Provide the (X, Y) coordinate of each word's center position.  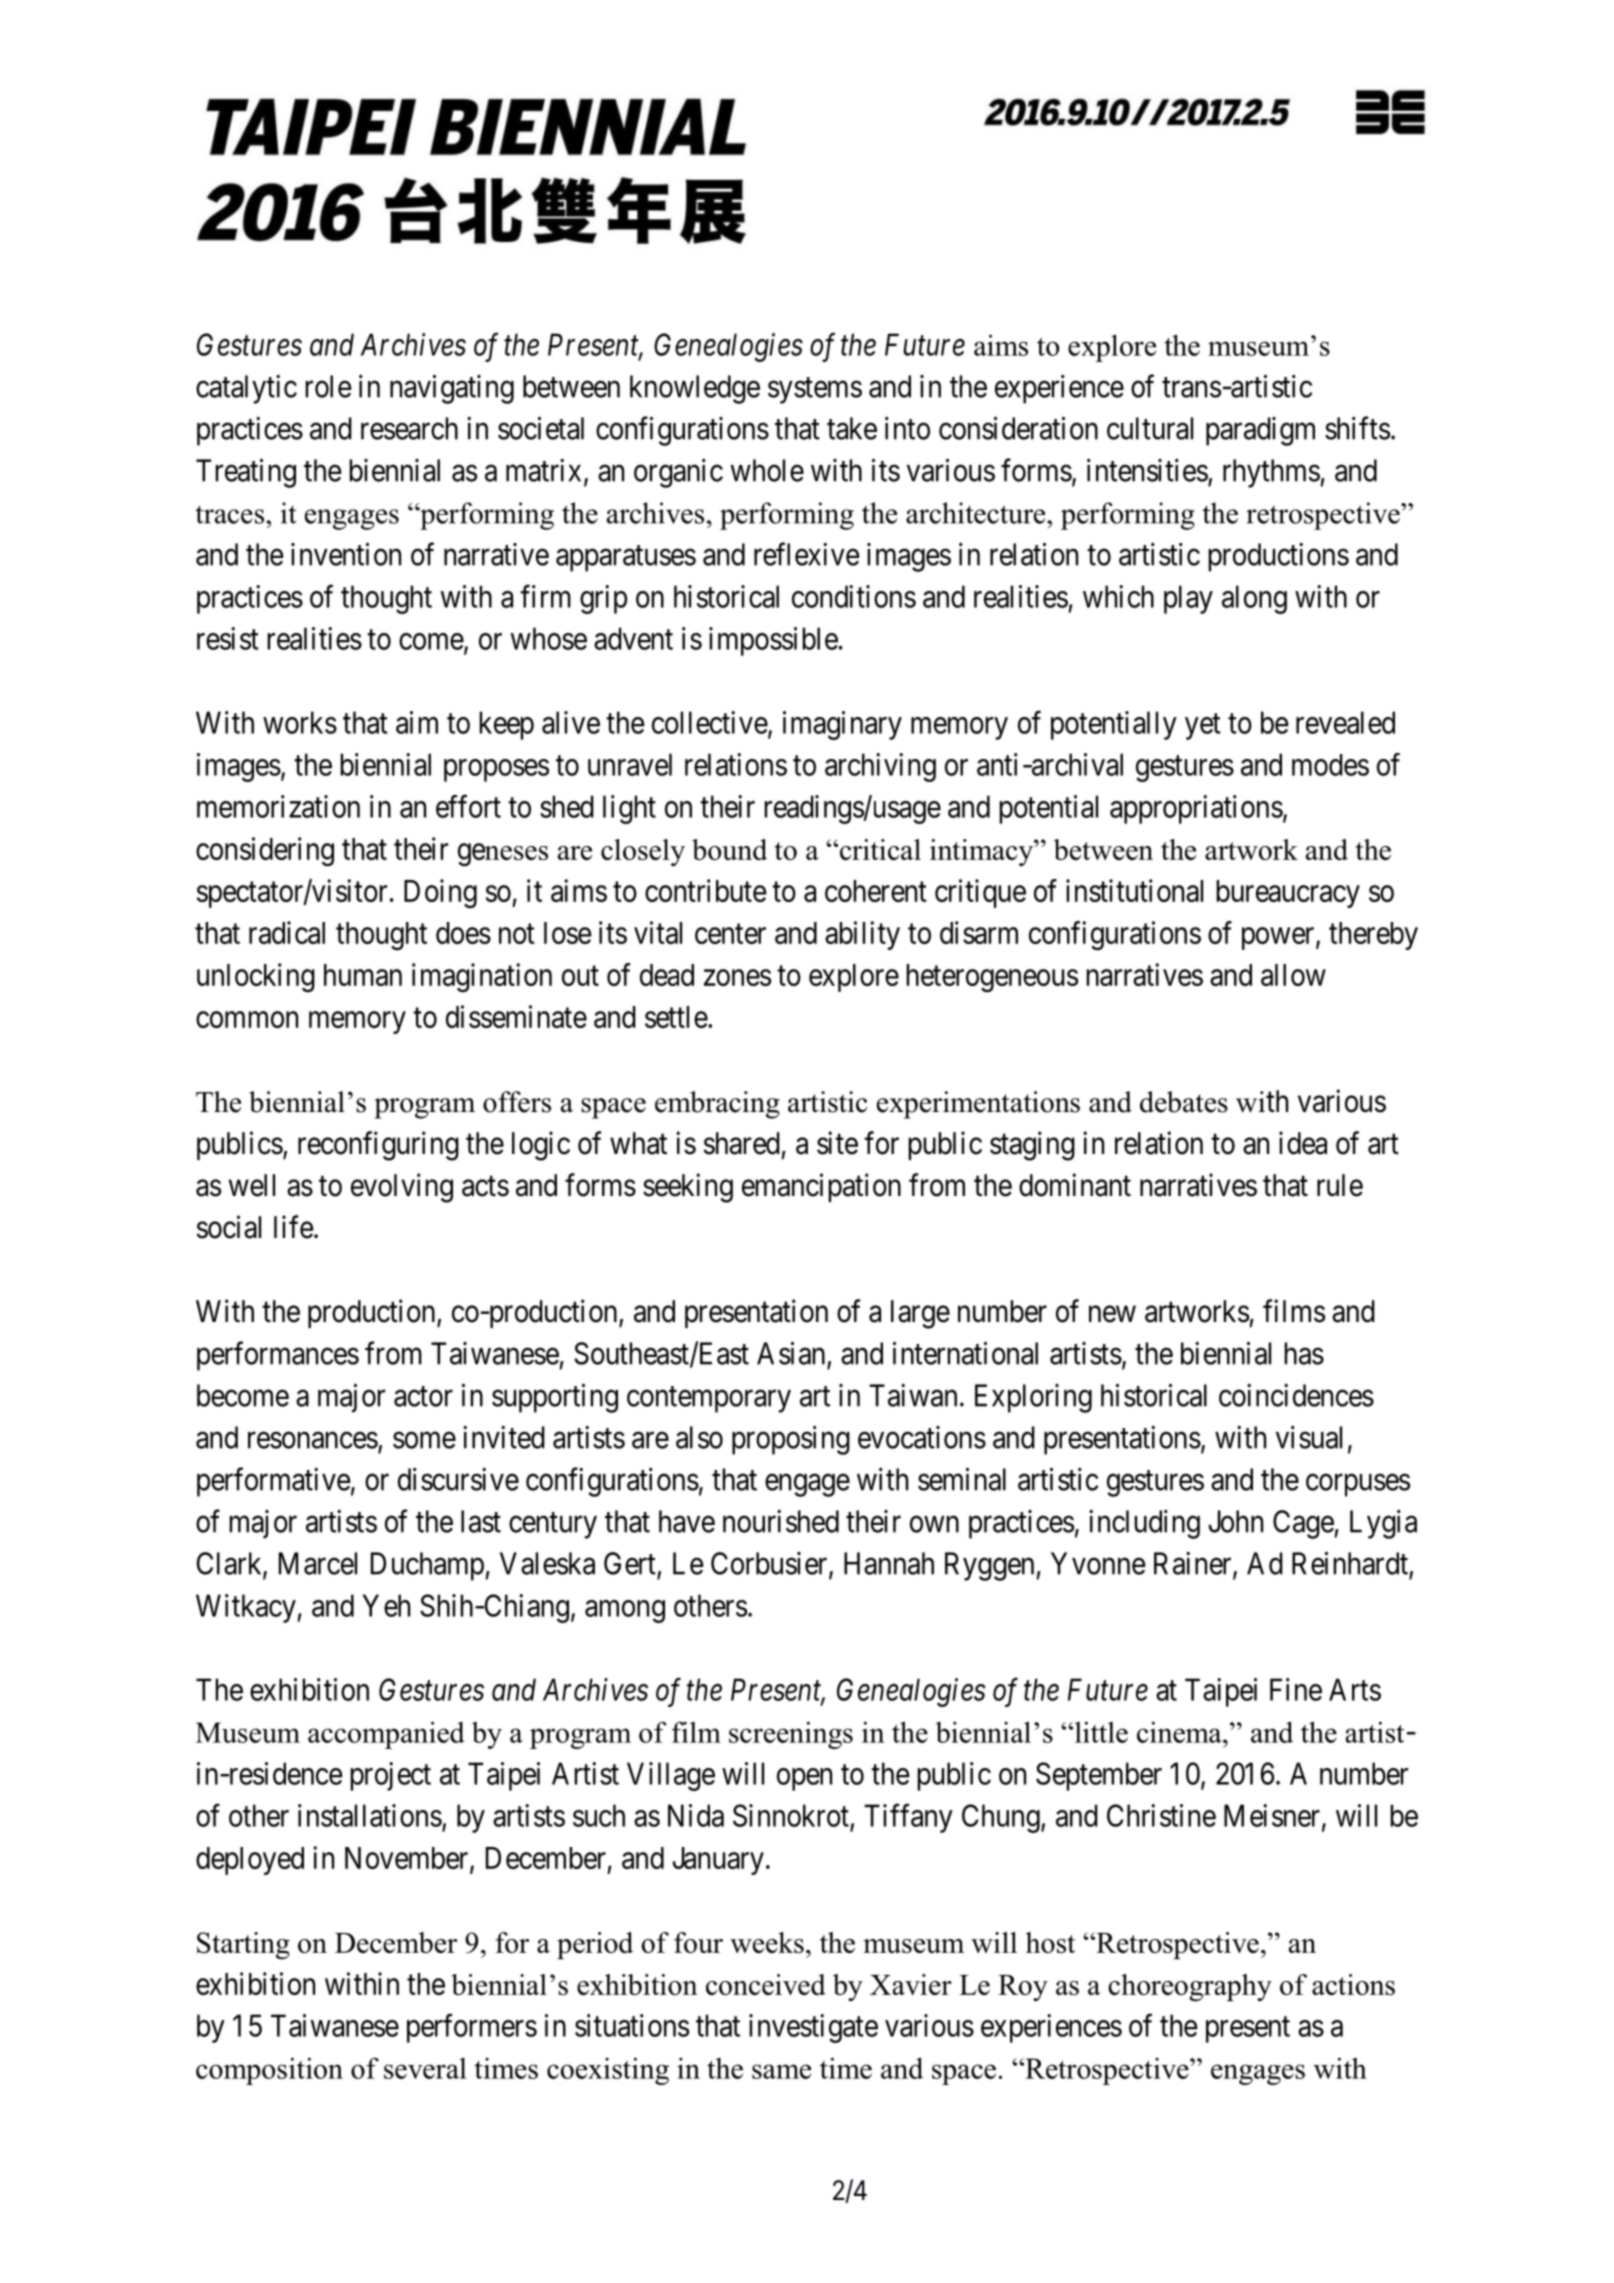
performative (274, 1482)
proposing (791, 1440)
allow (1293, 975)
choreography (1190, 1988)
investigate (813, 2028)
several (425, 2068)
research (409, 428)
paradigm (1260, 431)
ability (862, 935)
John (1235, 1521)
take (852, 428)
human (363, 975)
